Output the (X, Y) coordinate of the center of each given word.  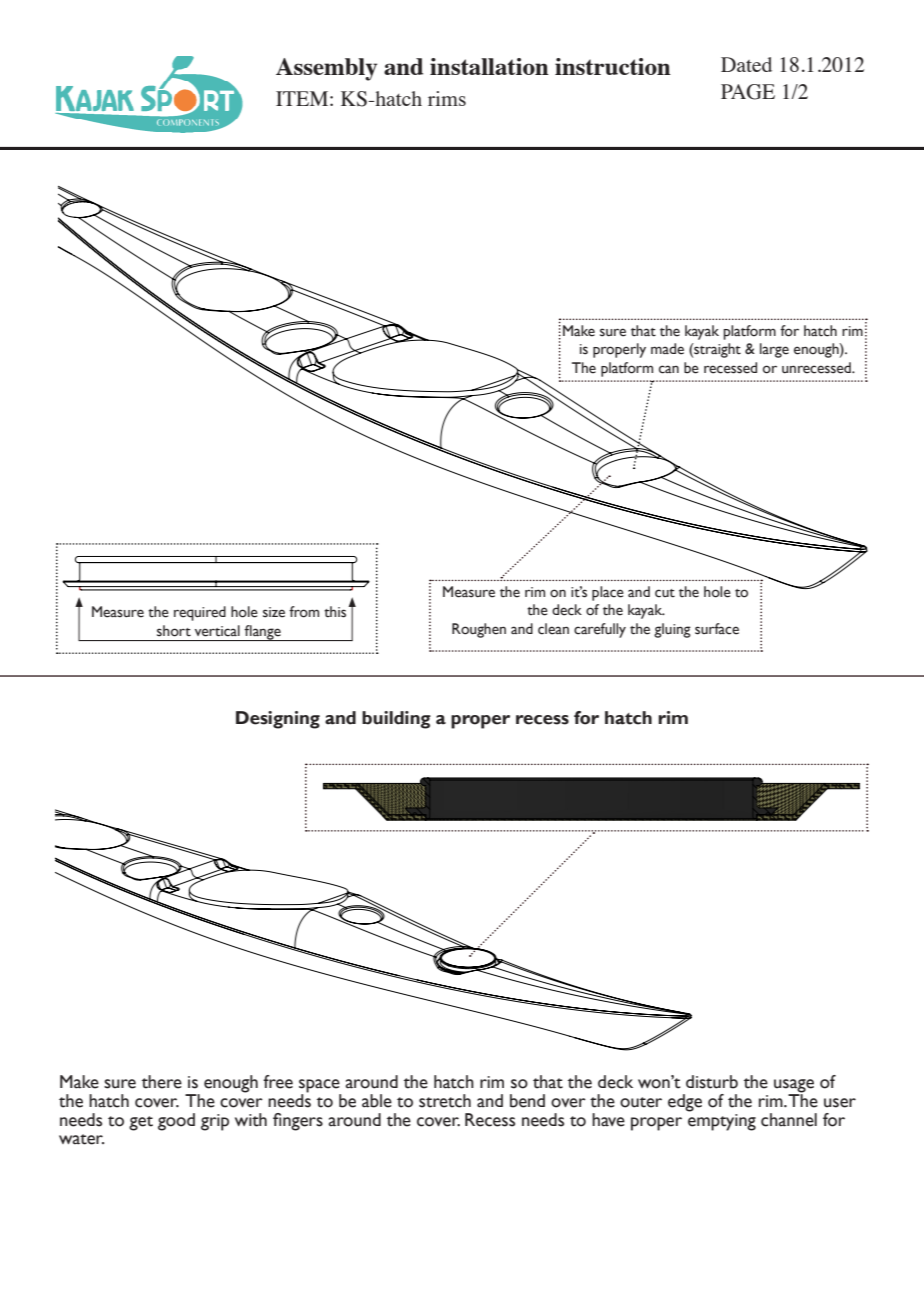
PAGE (748, 92)
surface (717, 629)
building (396, 720)
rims (447, 98)
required (200, 613)
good (176, 1122)
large (774, 350)
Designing (278, 720)
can (669, 369)
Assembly (326, 69)
